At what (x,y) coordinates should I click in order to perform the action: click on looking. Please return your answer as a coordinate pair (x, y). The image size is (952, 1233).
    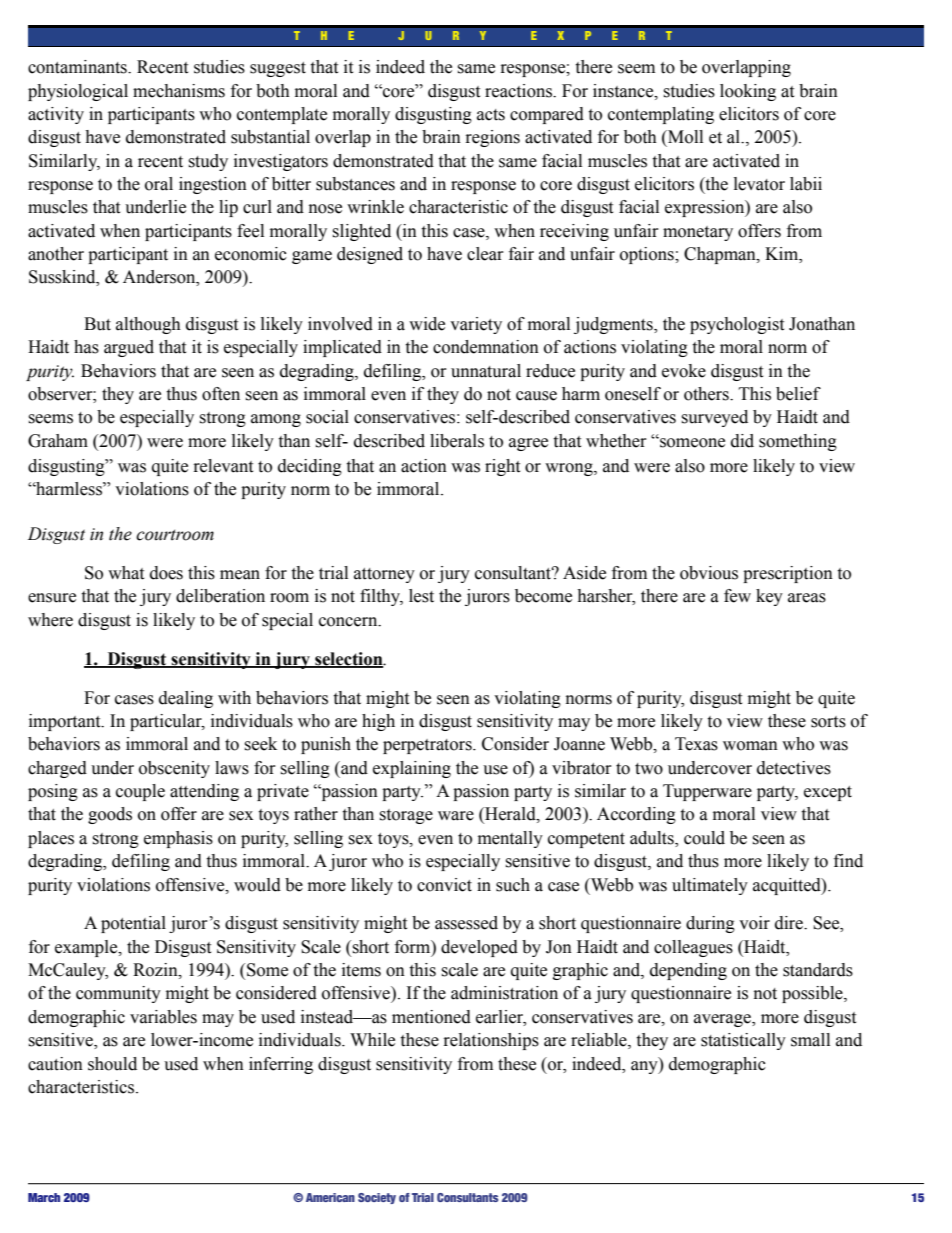
    Looking at the image, I should click on (748, 92).
